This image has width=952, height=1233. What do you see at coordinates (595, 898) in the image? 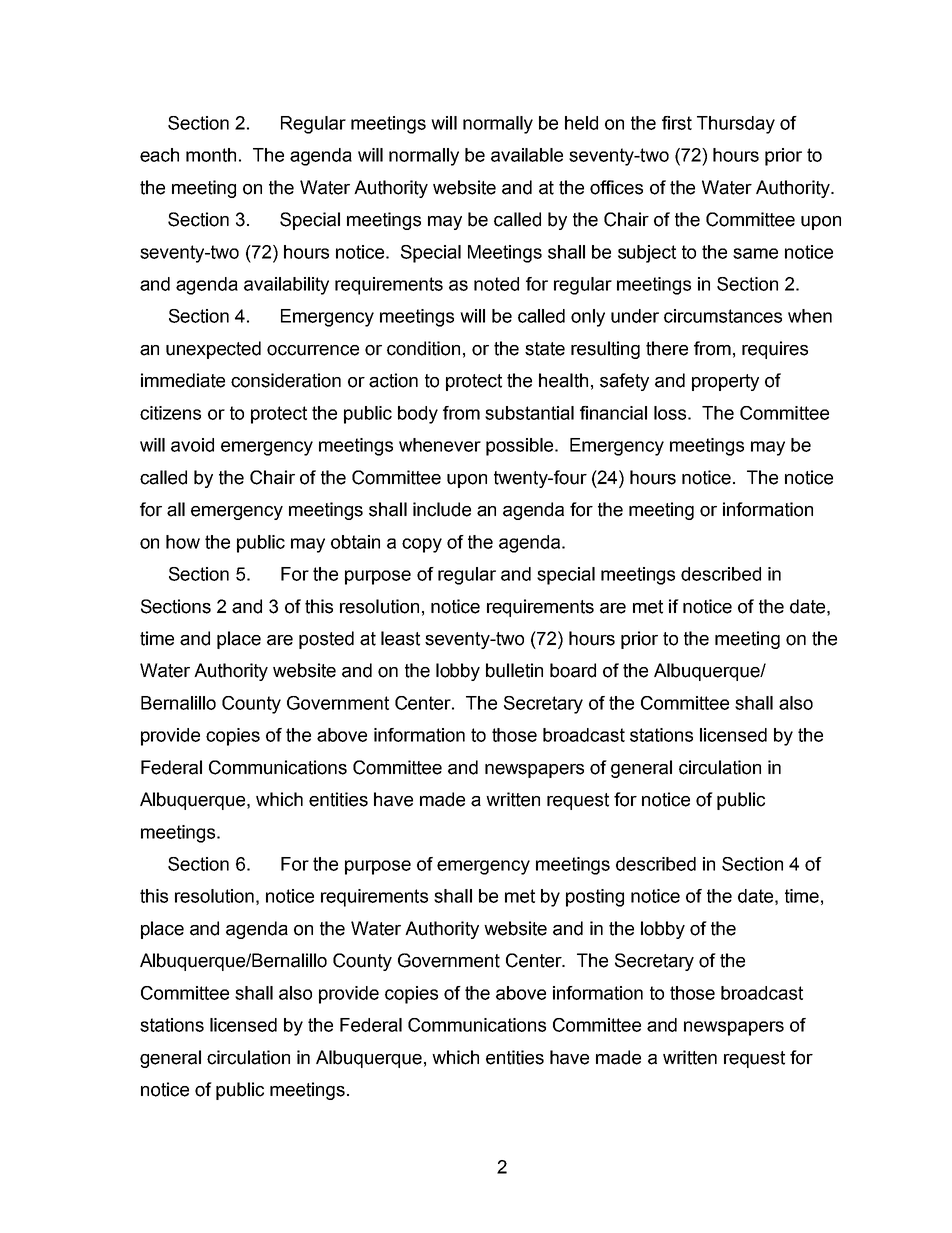
I see `posting` at bounding box center [595, 898].
